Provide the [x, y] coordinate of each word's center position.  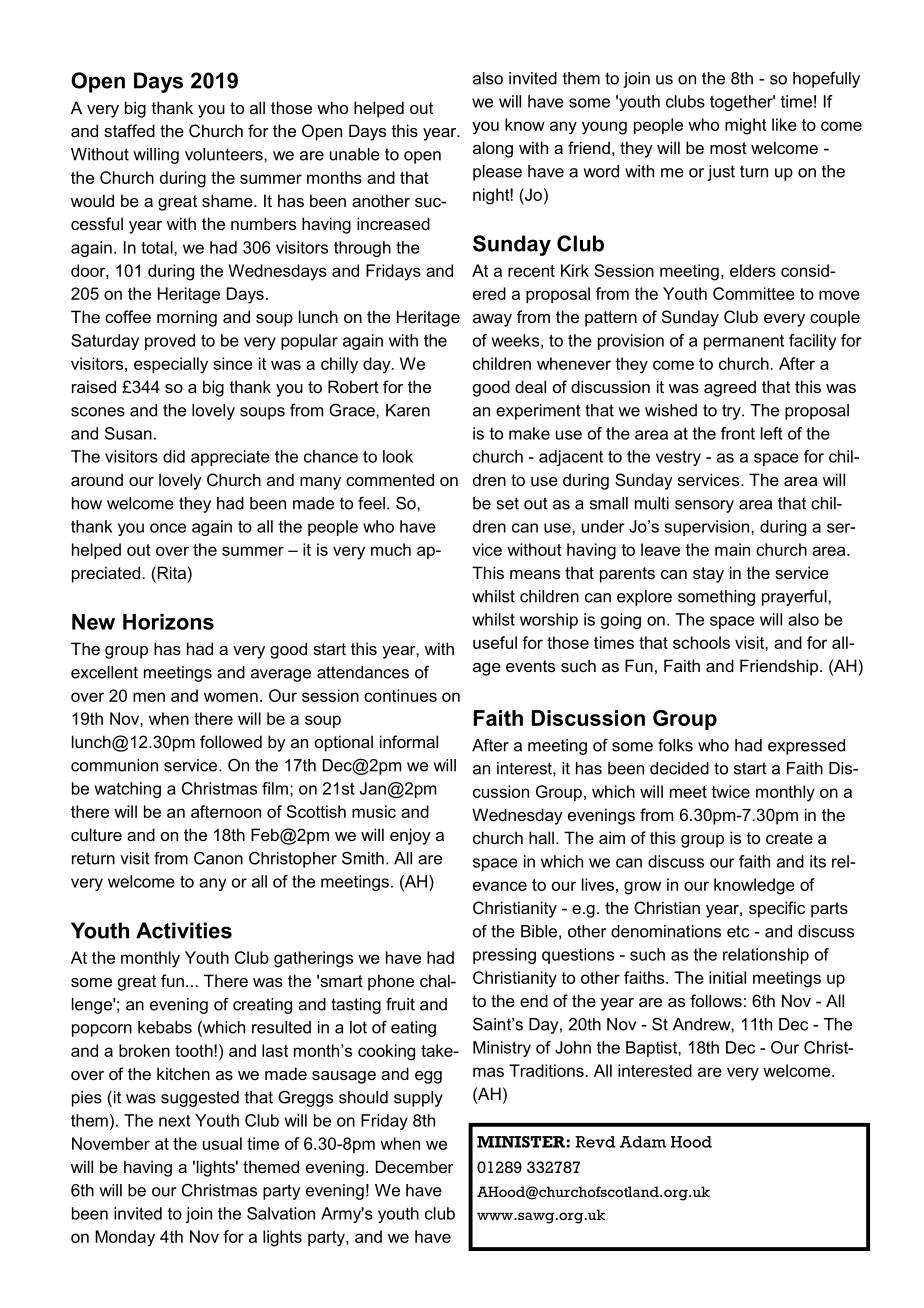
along [493, 149]
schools [701, 642]
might [746, 126]
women [231, 697]
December [415, 1166]
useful [495, 642]
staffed [129, 130]
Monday [125, 1238]
